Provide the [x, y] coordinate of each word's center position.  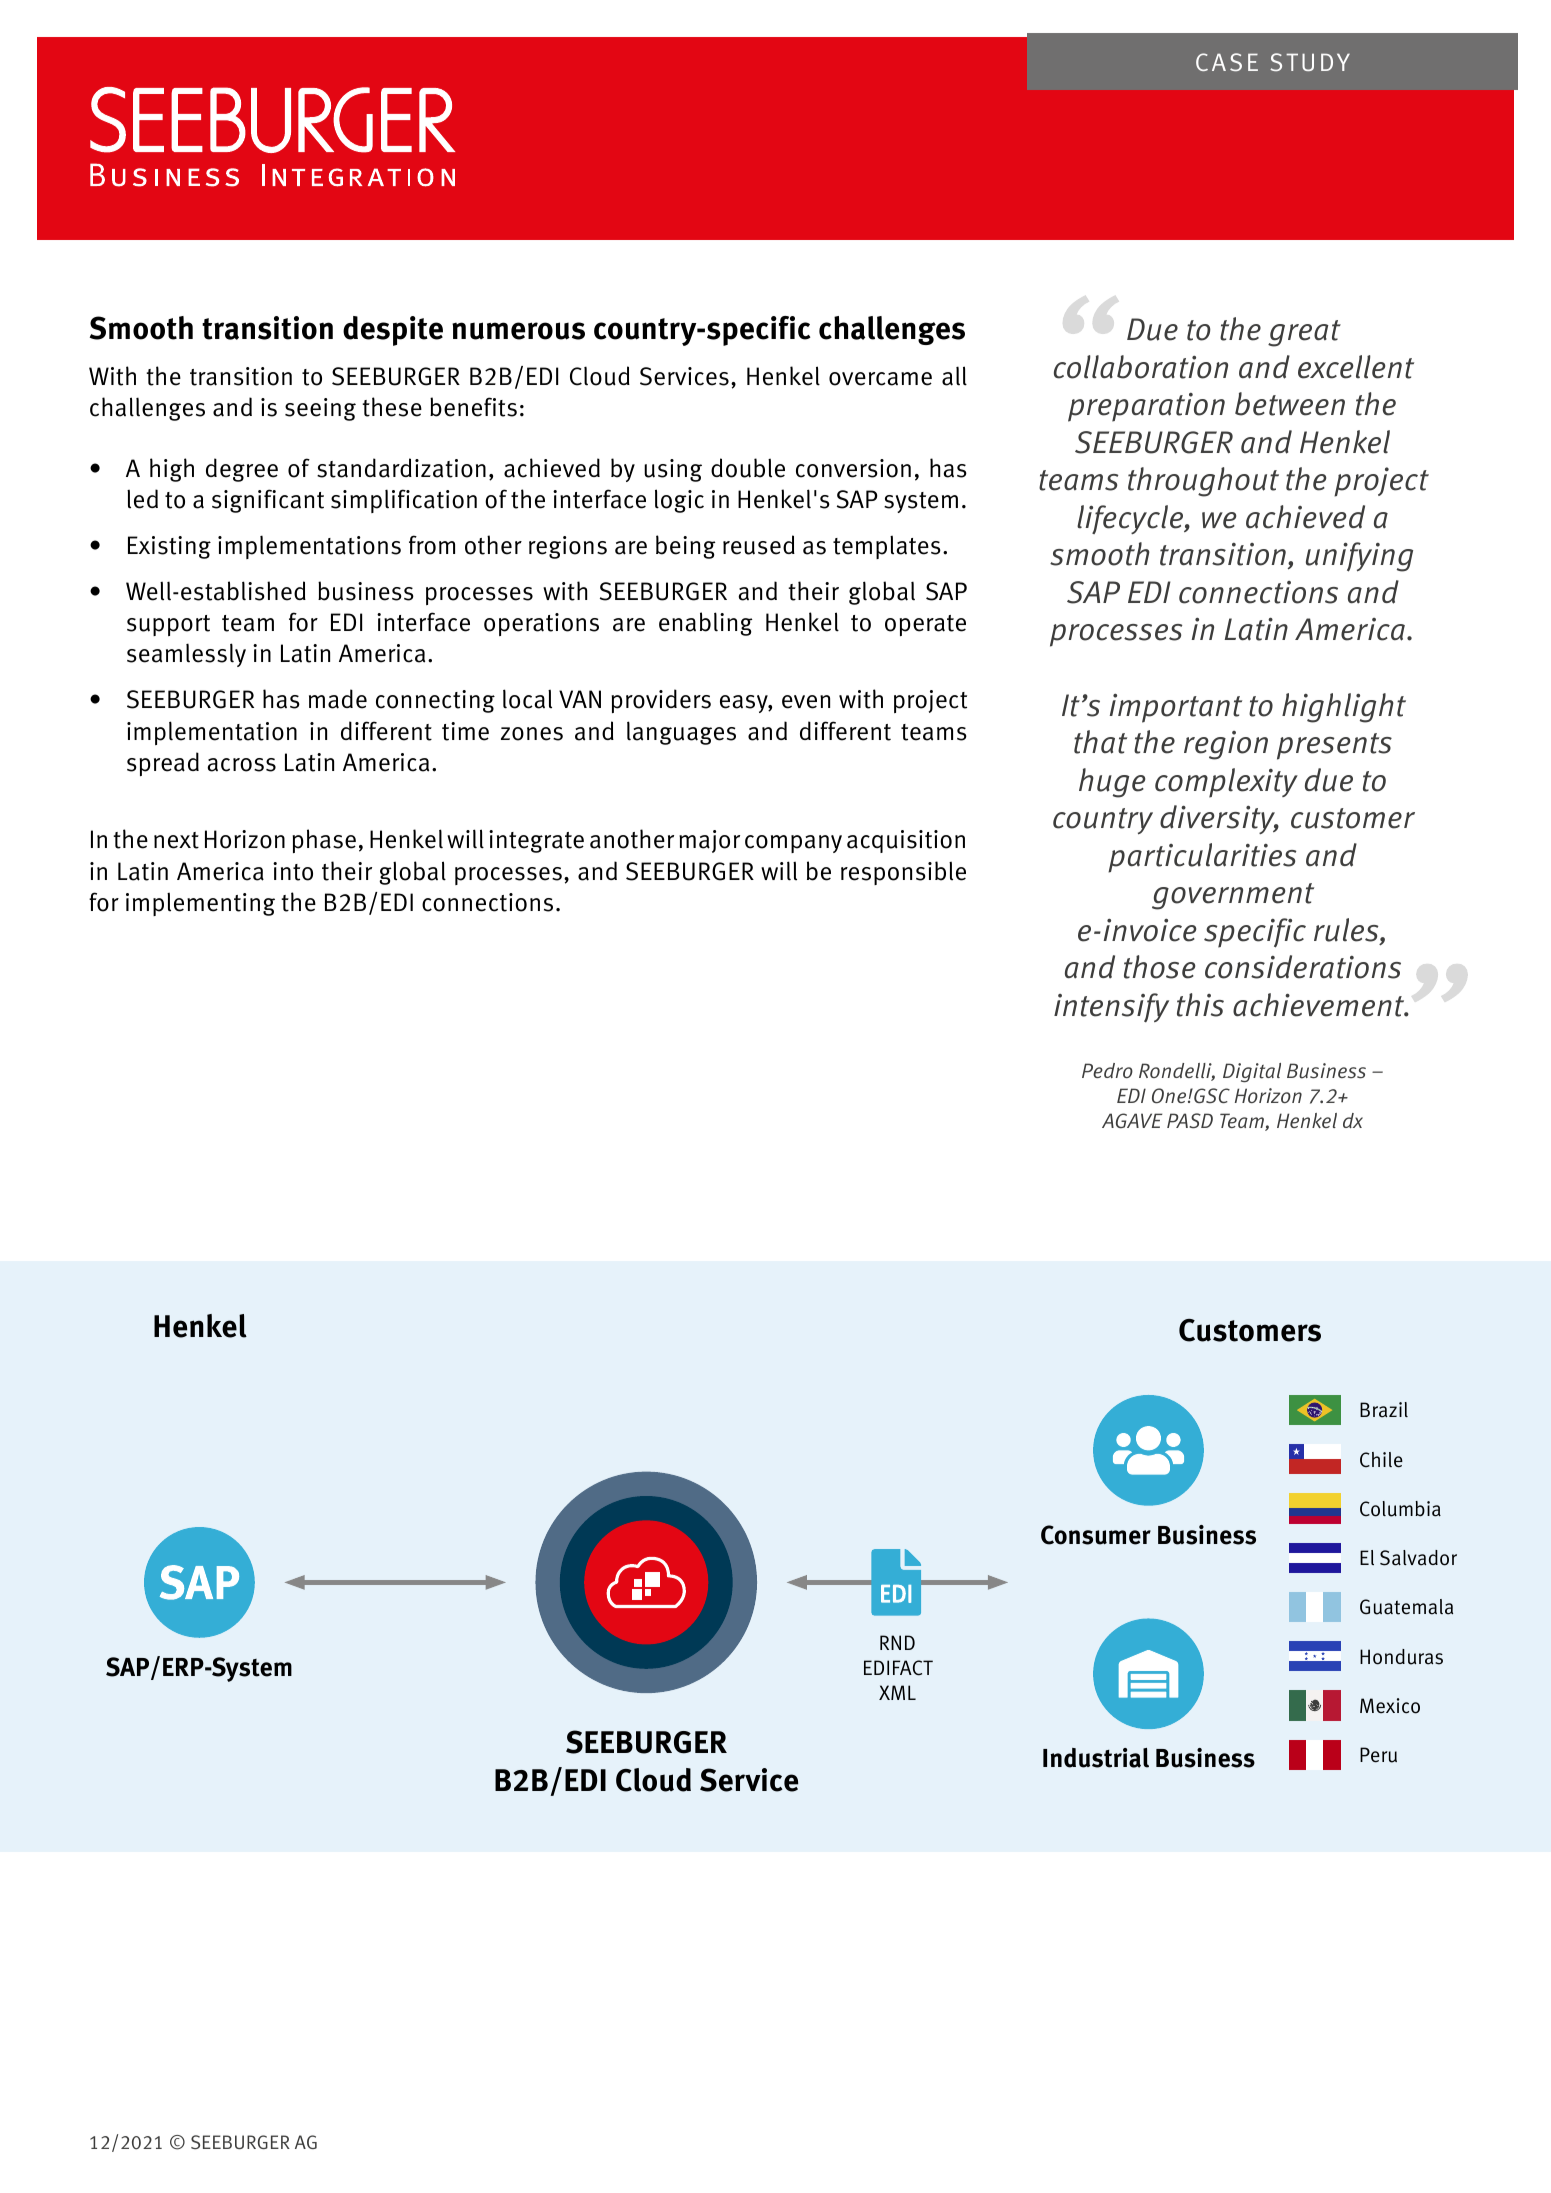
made [338, 699]
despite [393, 331]
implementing [200, 904]
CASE [1227, 62]
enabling [706, 624]
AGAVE [1132, 1120]
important [1176, 708]
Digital [1252, 1072]
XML [897, 1692]
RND [897, 1642]
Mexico [1390, 1706]
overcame [880, 379]
